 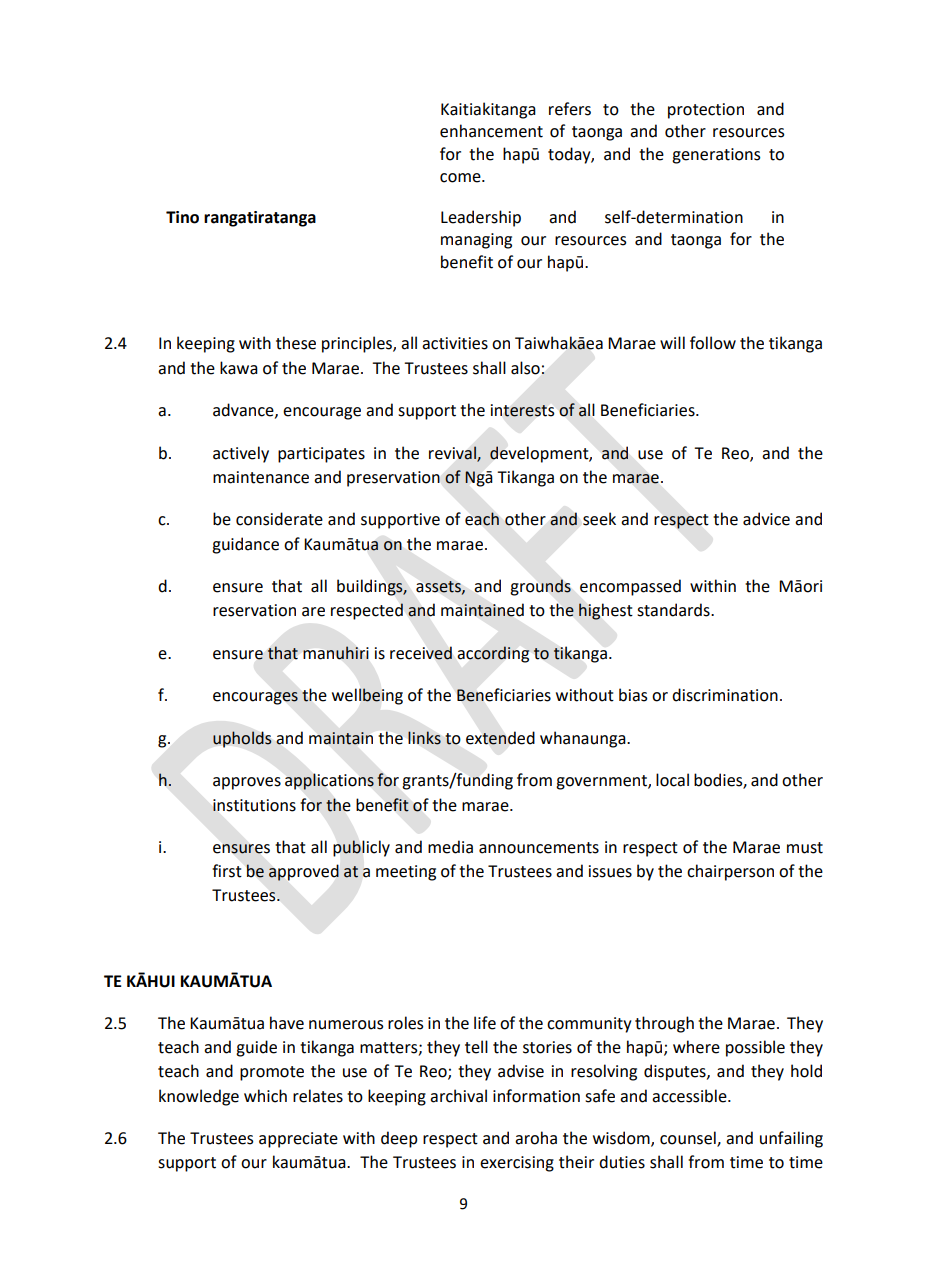 What do you see at coordinates (491, 131) in the document?
I see `enhancement` at bounding box center [491, 131].
